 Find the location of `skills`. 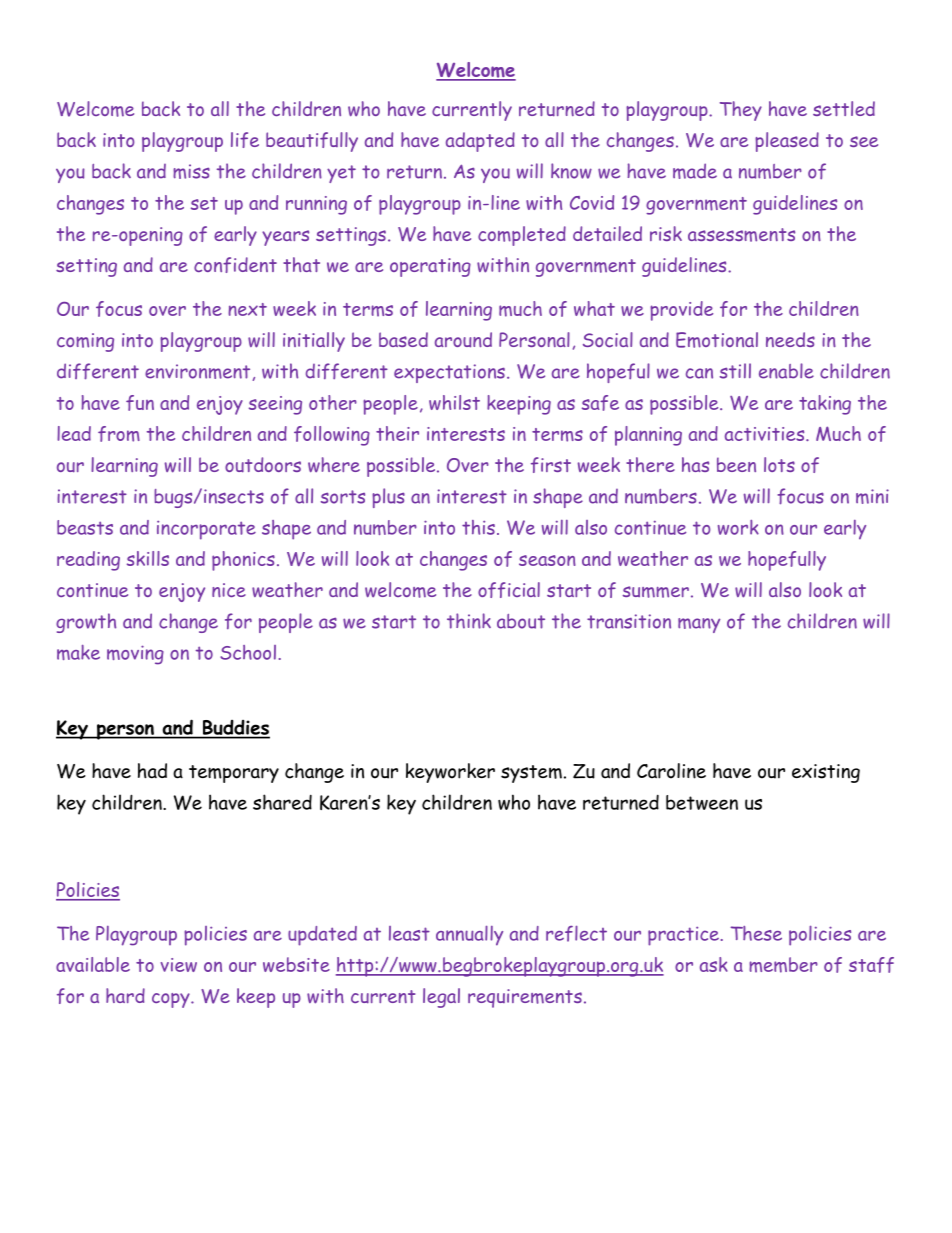

skills is located at coordinates (148, 558).
